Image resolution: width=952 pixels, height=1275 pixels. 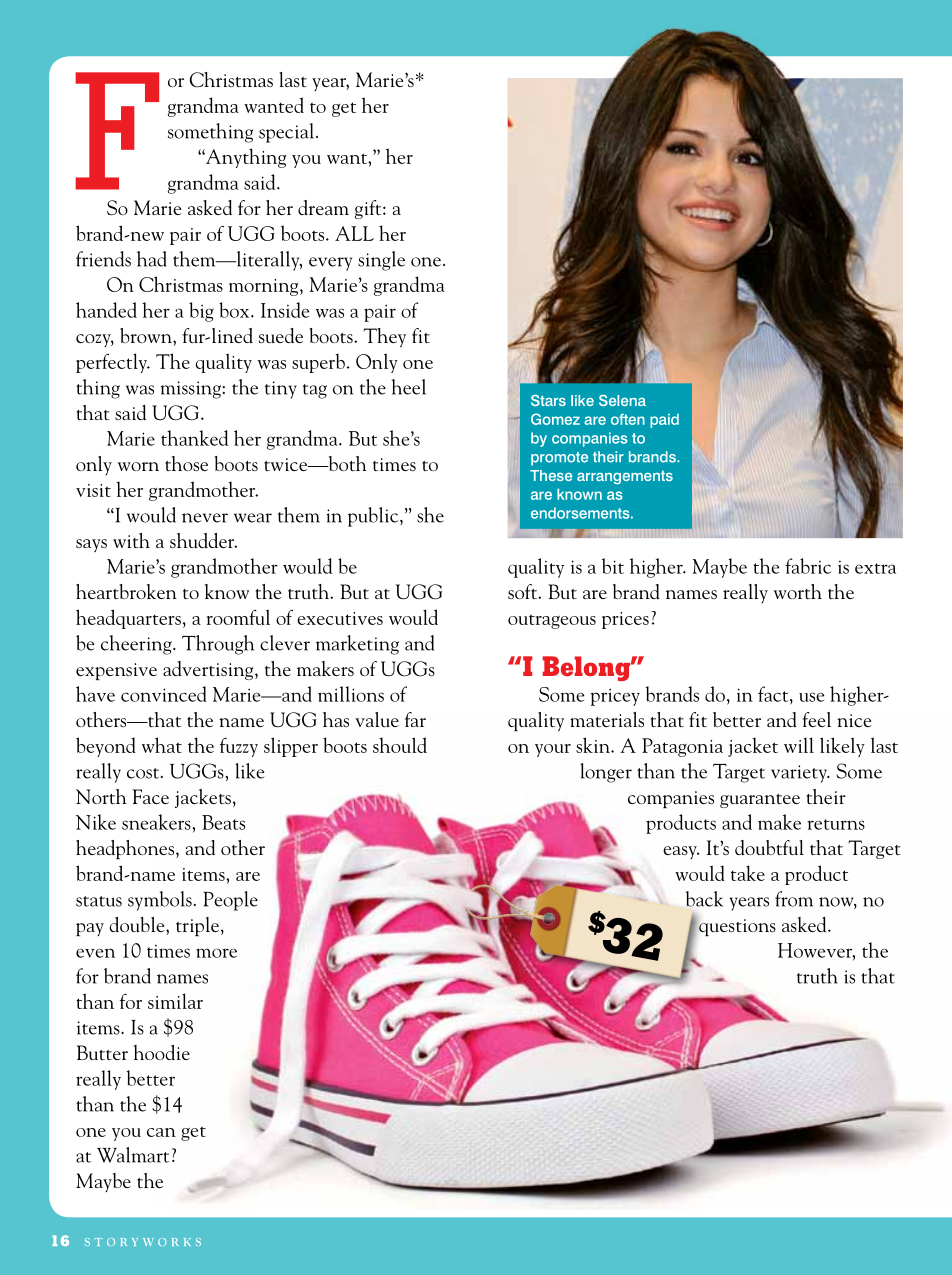 I want to click on can, so click(x=161, y=1132).
